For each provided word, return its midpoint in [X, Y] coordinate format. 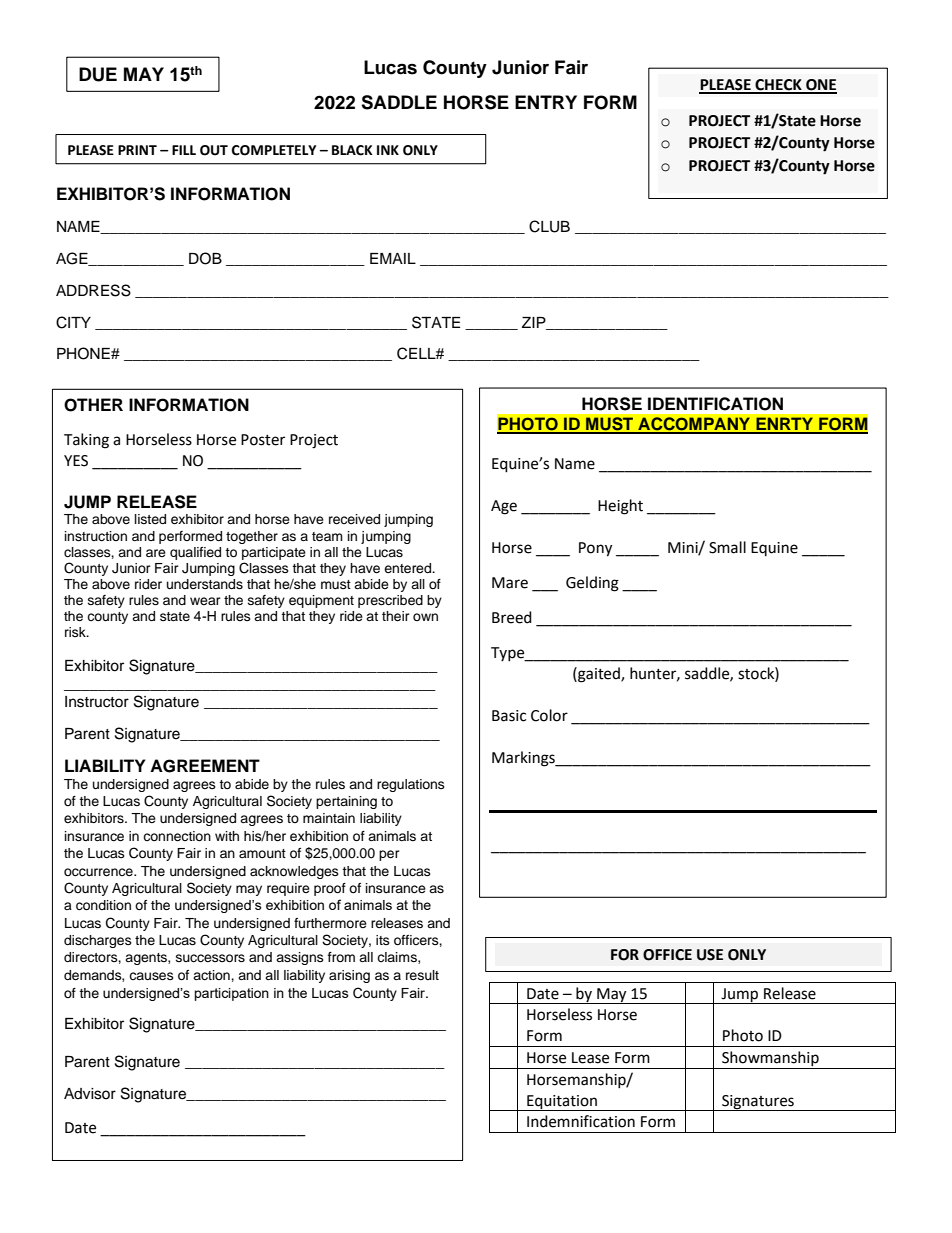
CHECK [778, 86]
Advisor [90, 1094]
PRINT [137, 150]
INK [388, 150]
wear [205, 601]
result [422, 975]
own [425, 617]
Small [727, 547]
